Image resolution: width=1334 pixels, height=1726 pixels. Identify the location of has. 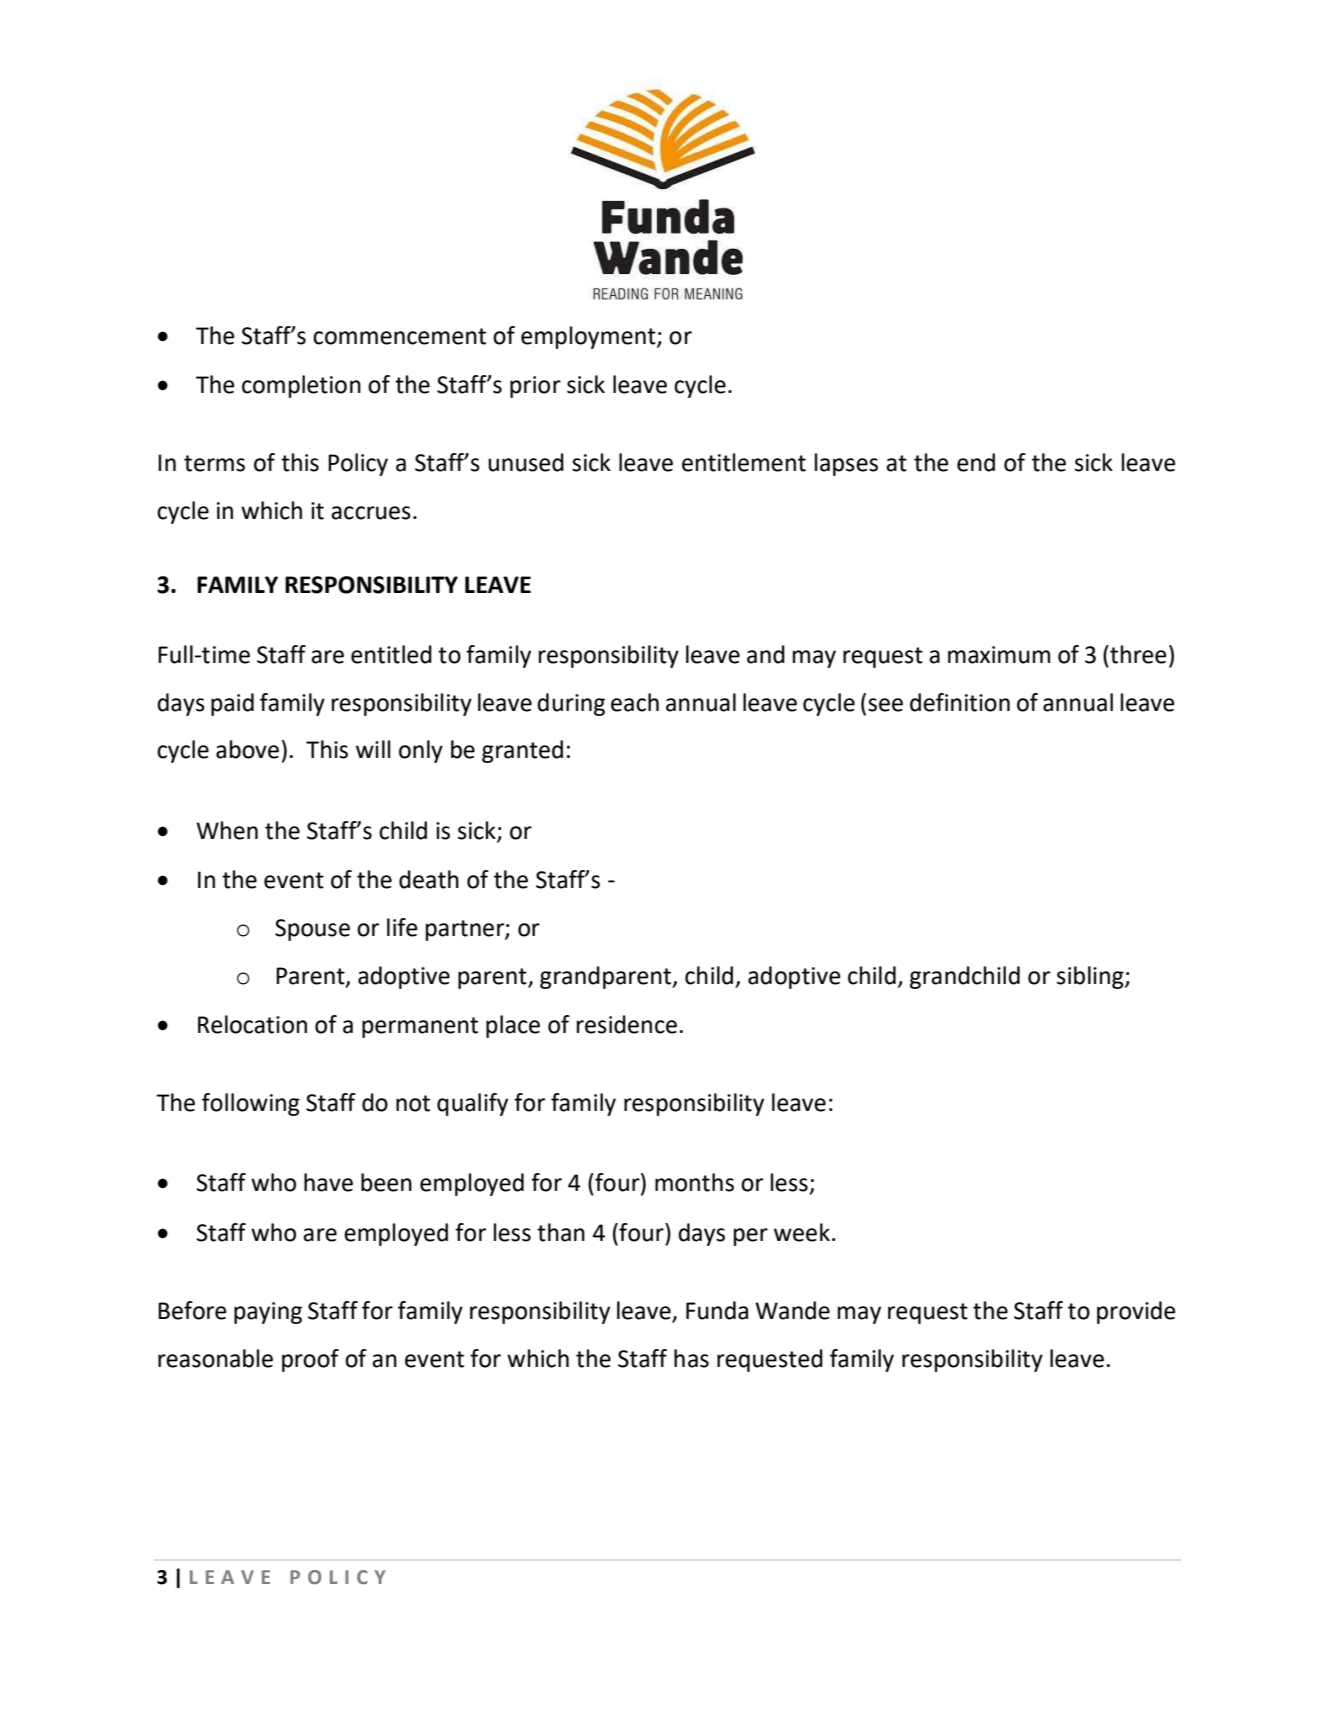
(691, 1358).
